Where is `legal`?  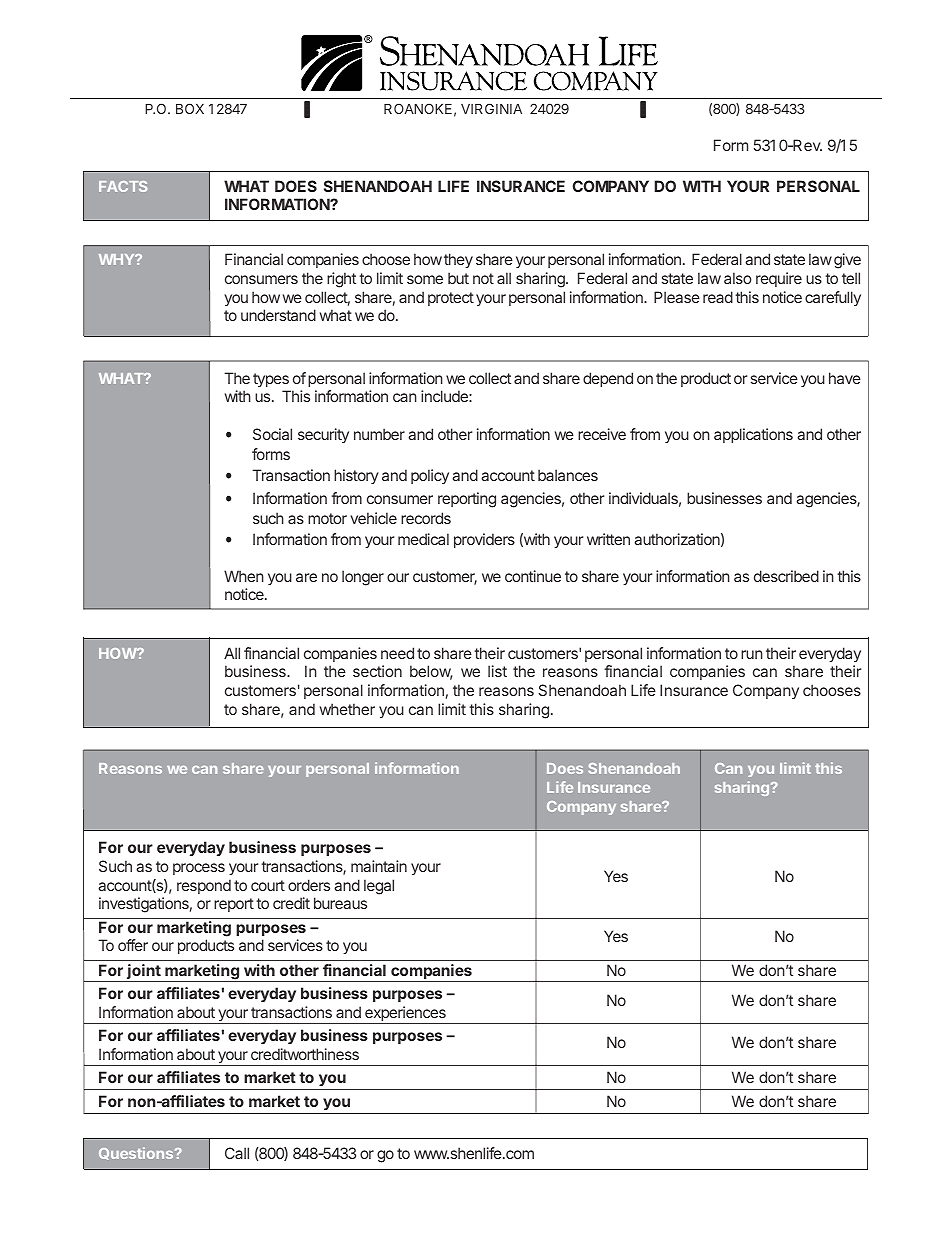
legal is located at coordinates (379, 887).
